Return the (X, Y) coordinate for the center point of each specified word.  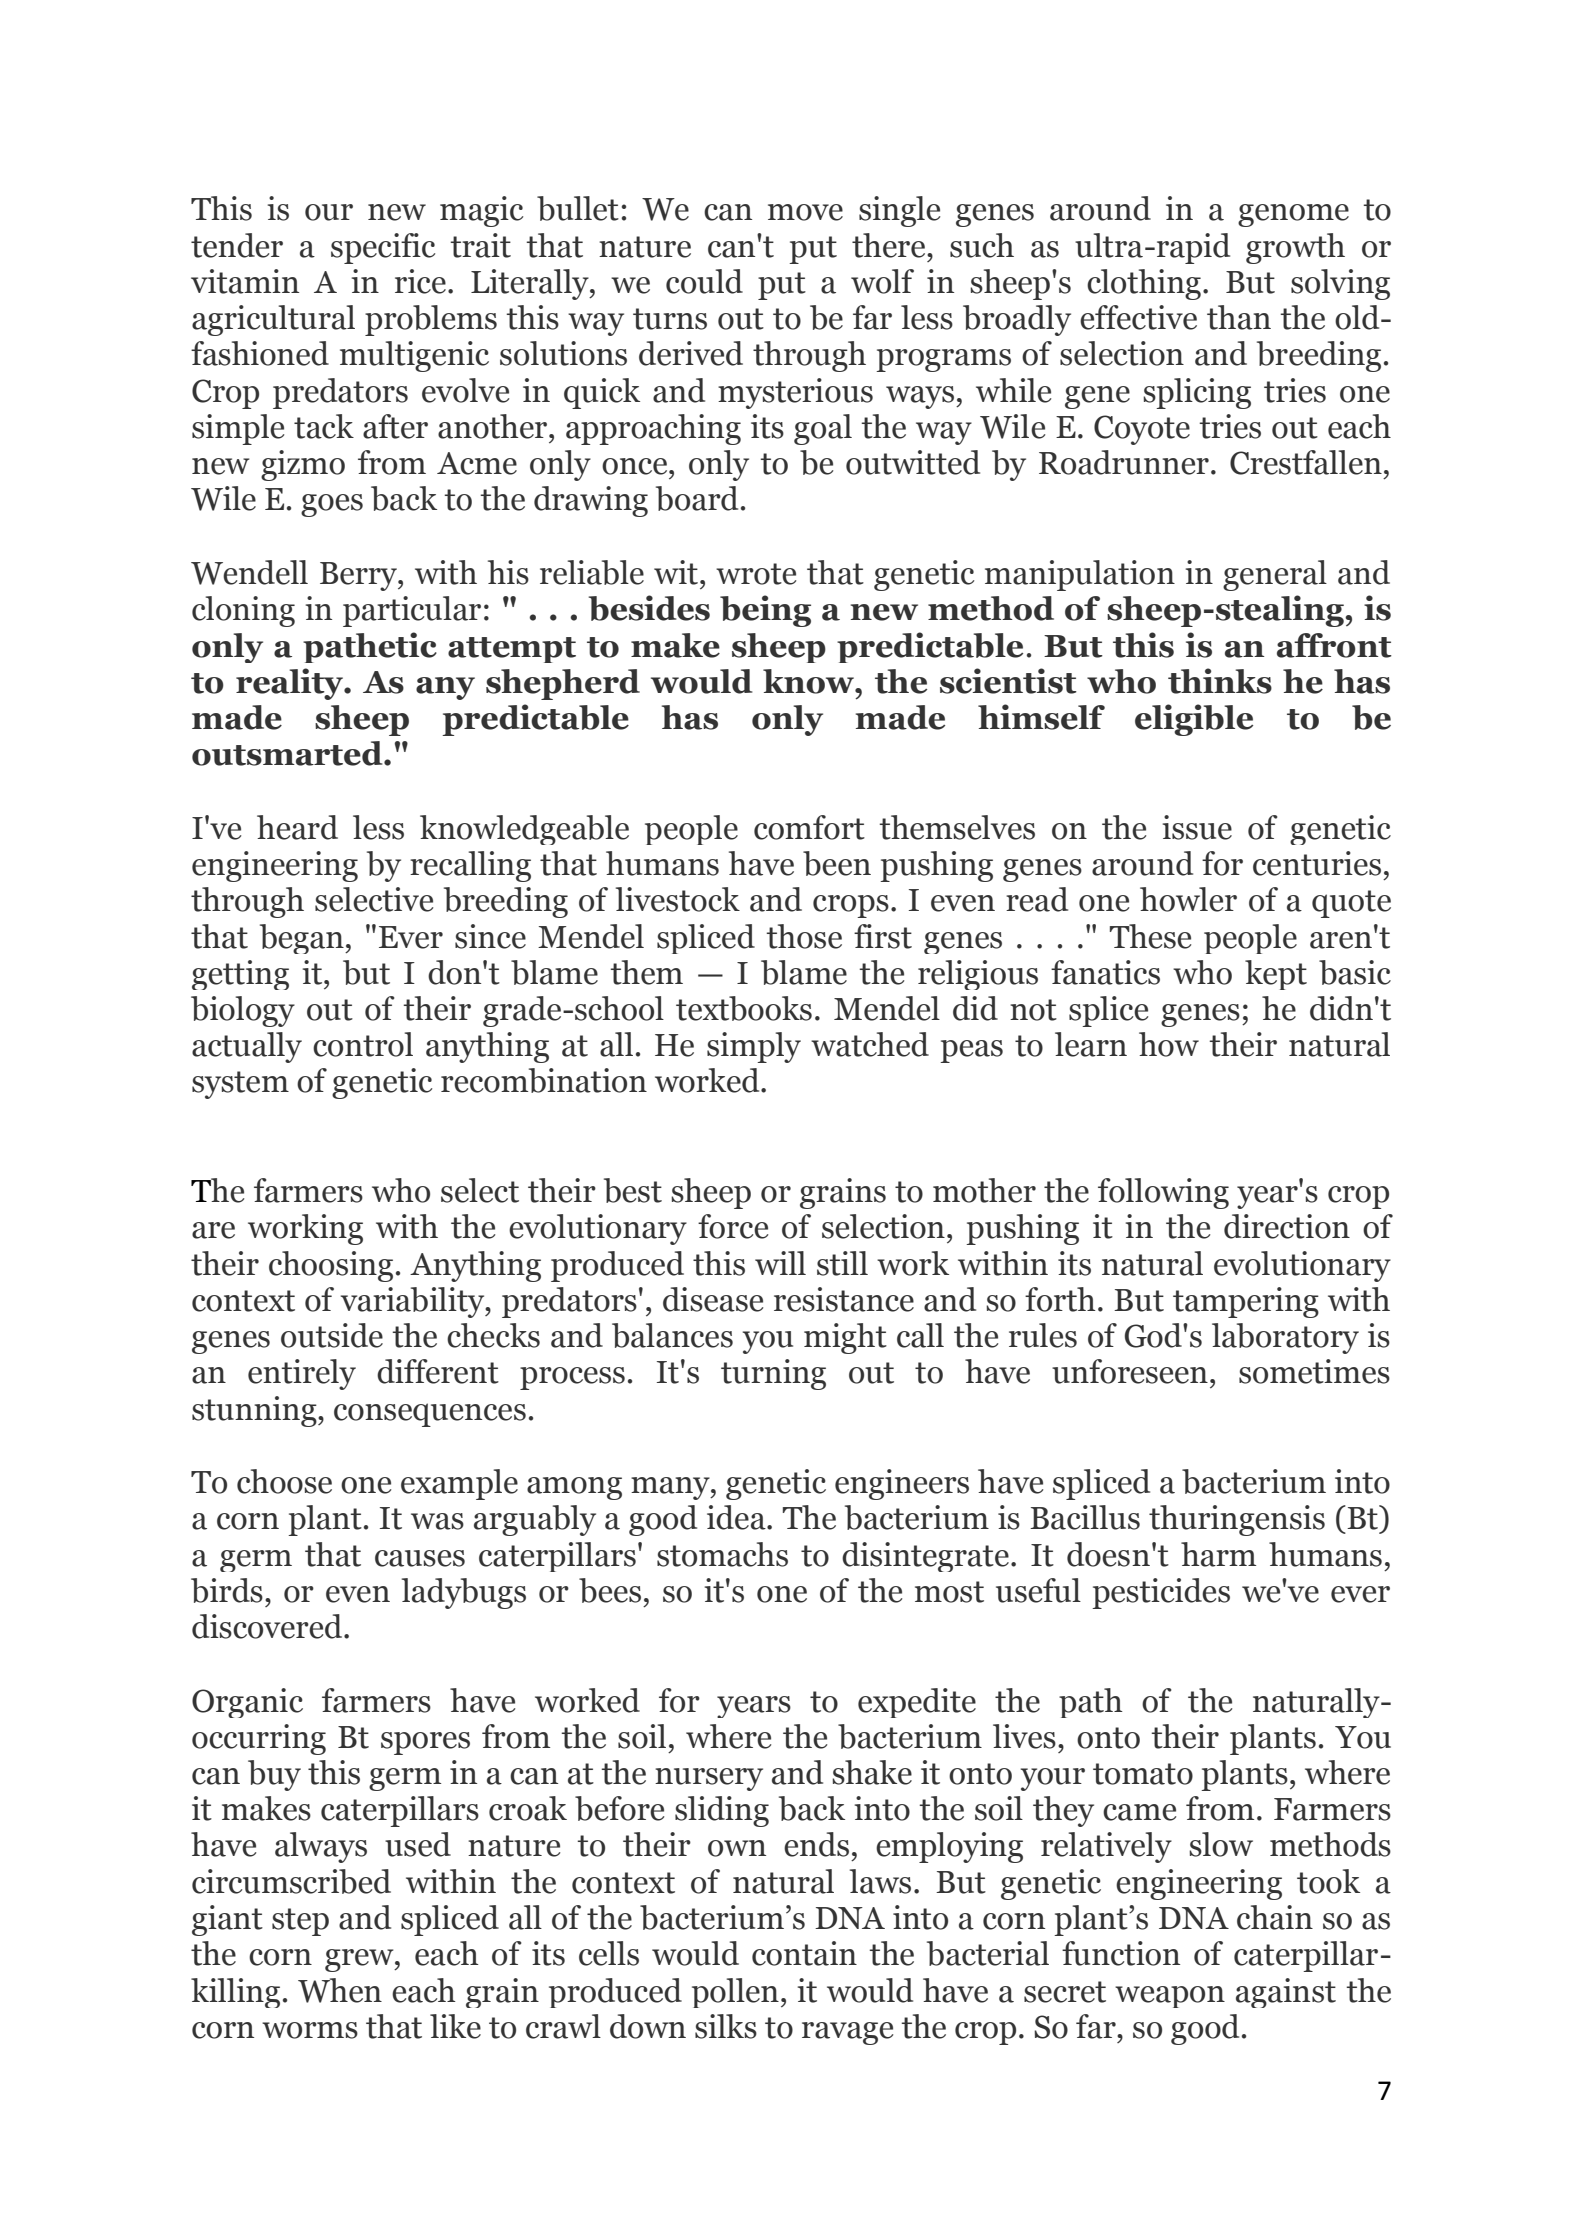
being (765, 611)
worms (310, 2030)
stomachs (722, 1554)
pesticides (1161, 1593)
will (780, 1263)
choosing (331, 1266)
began (303, 939)
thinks (1220, 681)
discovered (268, 1626)
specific (383, 248)
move (805, 212)
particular (412, 611)
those (804, 936)
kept (1276, 975)
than (1239, 317)
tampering (1246, 1302)
